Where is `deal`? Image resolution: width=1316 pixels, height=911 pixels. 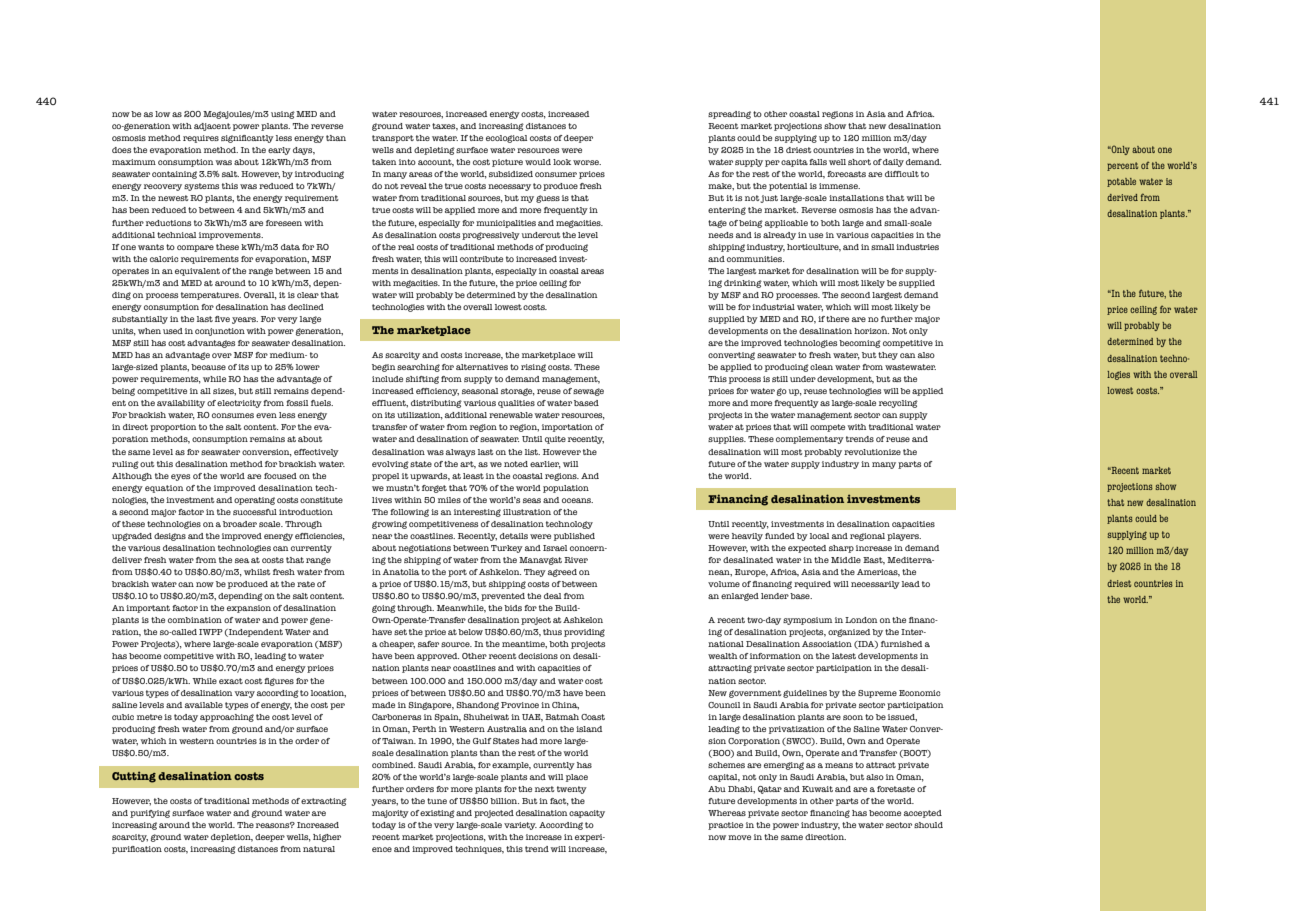
deal is located at coordinates (552, 596).
